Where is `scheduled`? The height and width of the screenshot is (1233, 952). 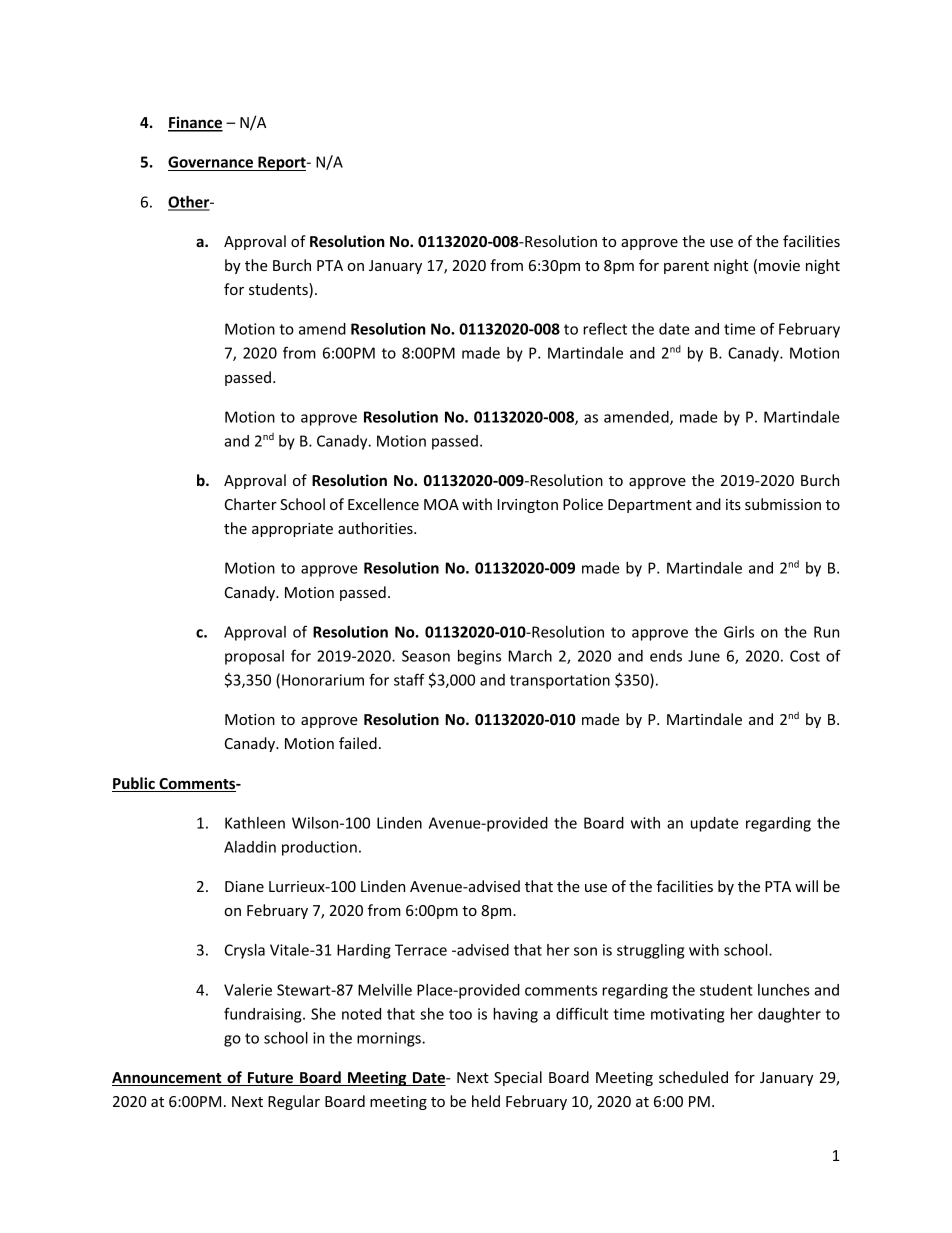
scheduled is located at coordinates (693, 1077).
